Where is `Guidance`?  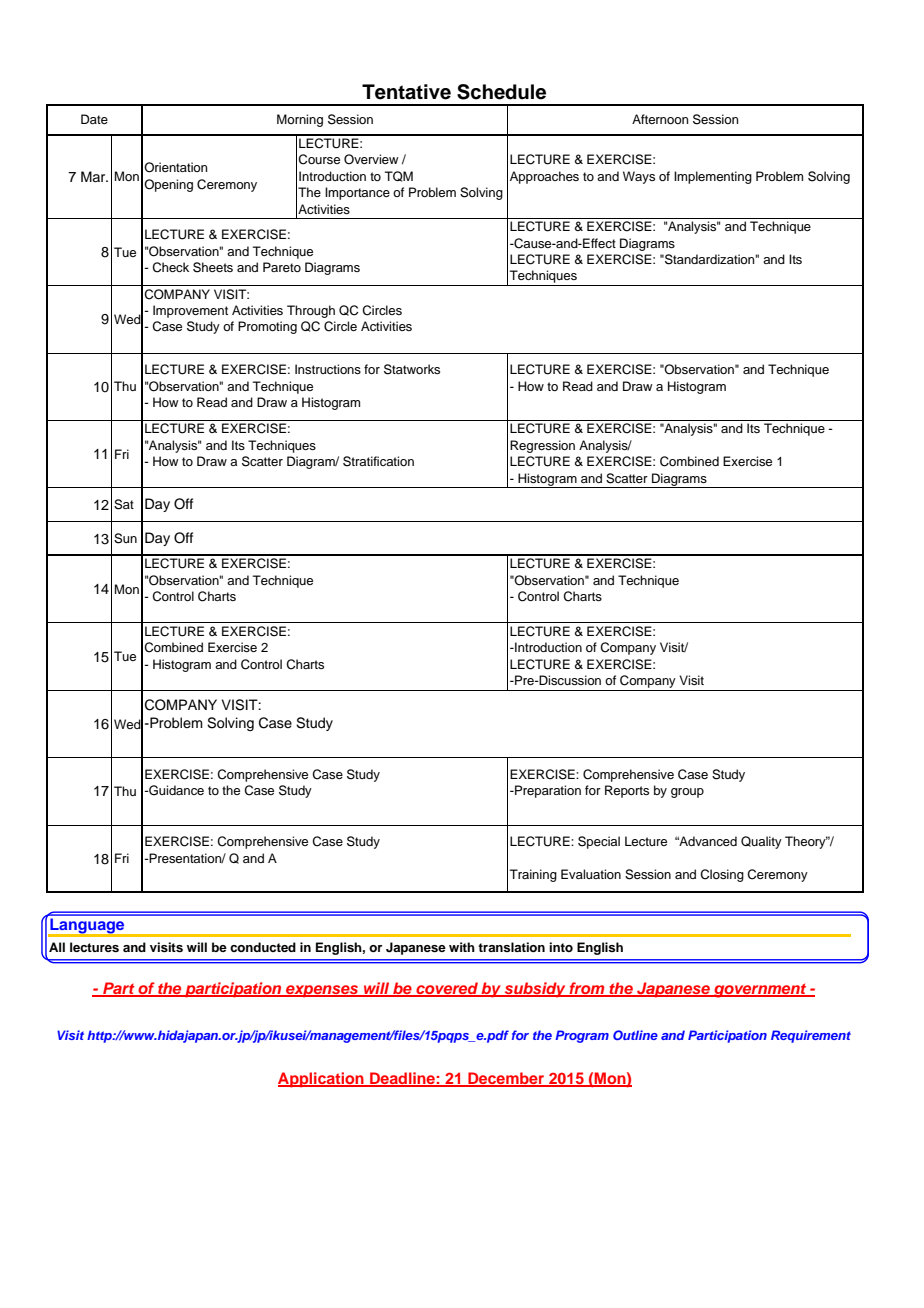 Guidance is located at coordinates (175, 790).
